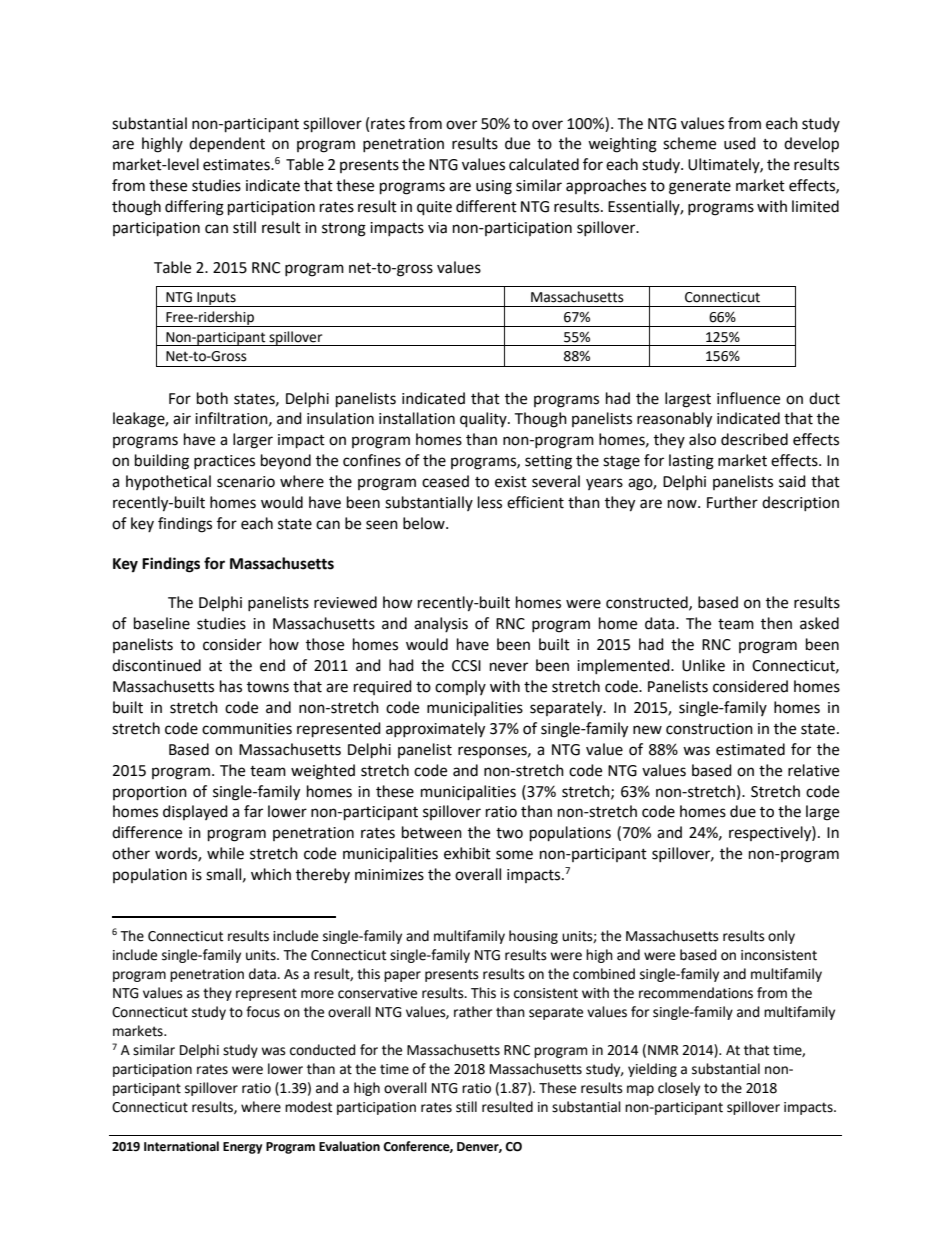  I want to click on communities, so click(247, 729).
